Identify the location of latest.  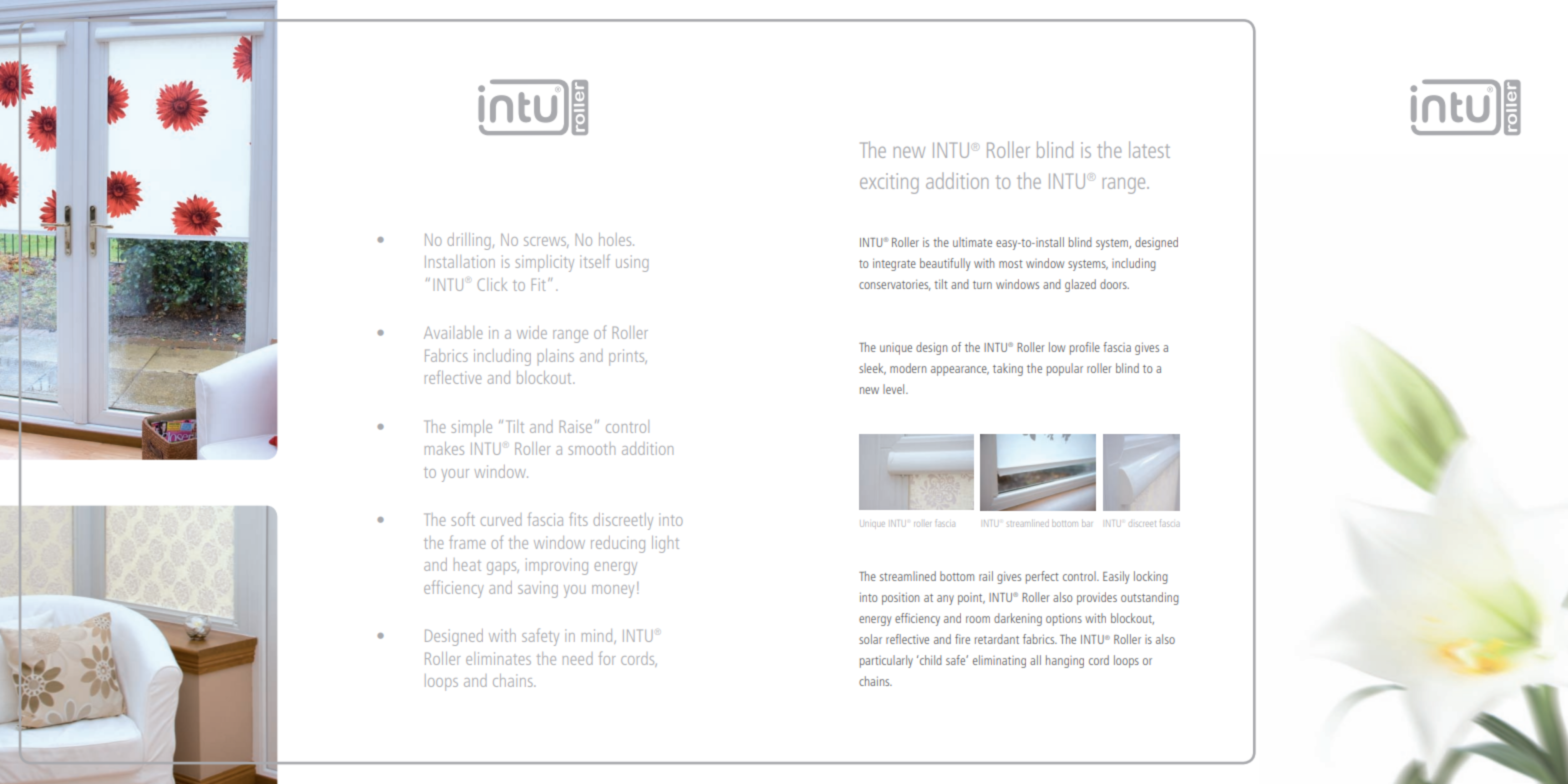
(1149, 149).
